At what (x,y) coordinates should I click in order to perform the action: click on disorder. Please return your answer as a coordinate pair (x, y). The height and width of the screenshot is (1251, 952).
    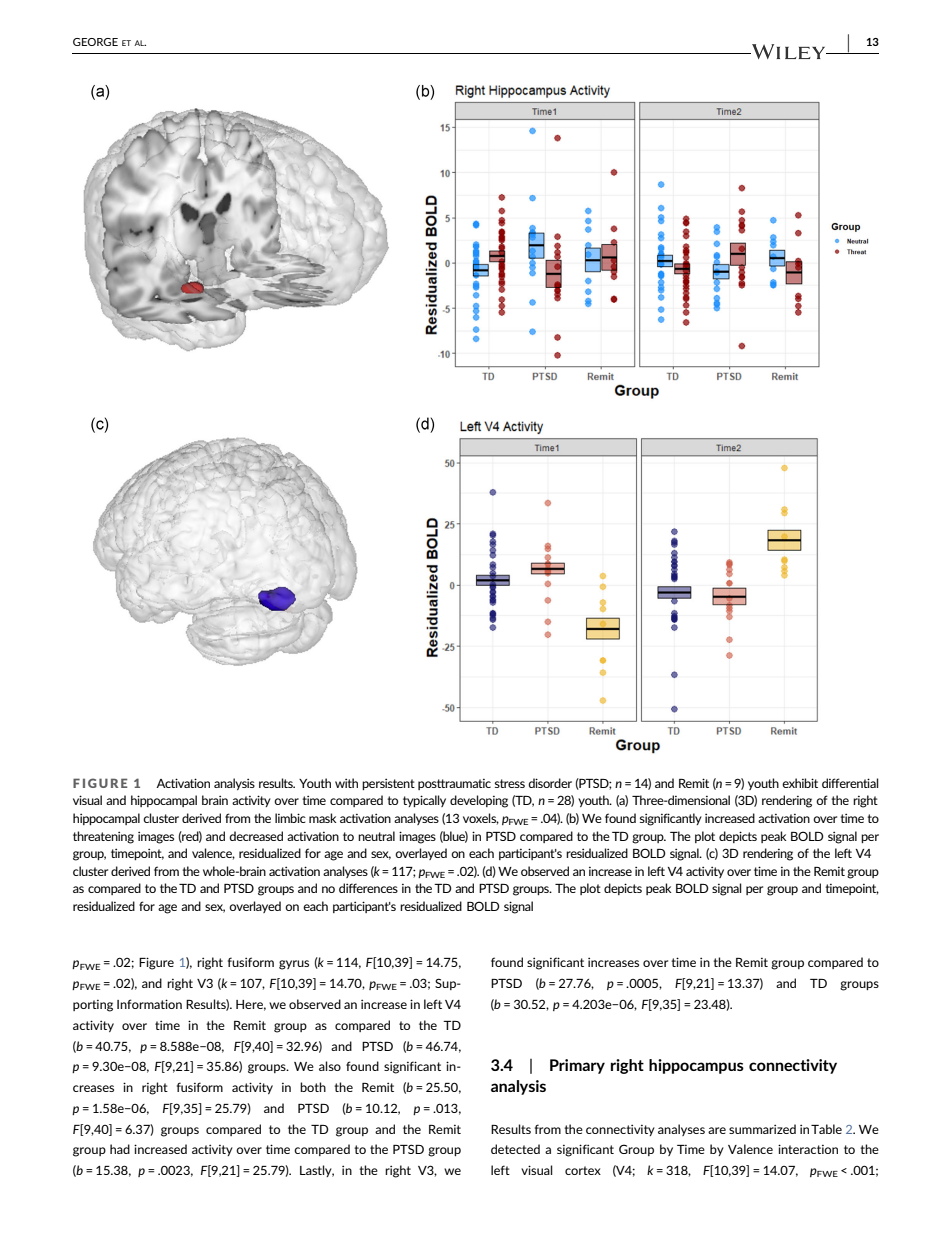
    Looking at the image, I should click on (550, 783).
